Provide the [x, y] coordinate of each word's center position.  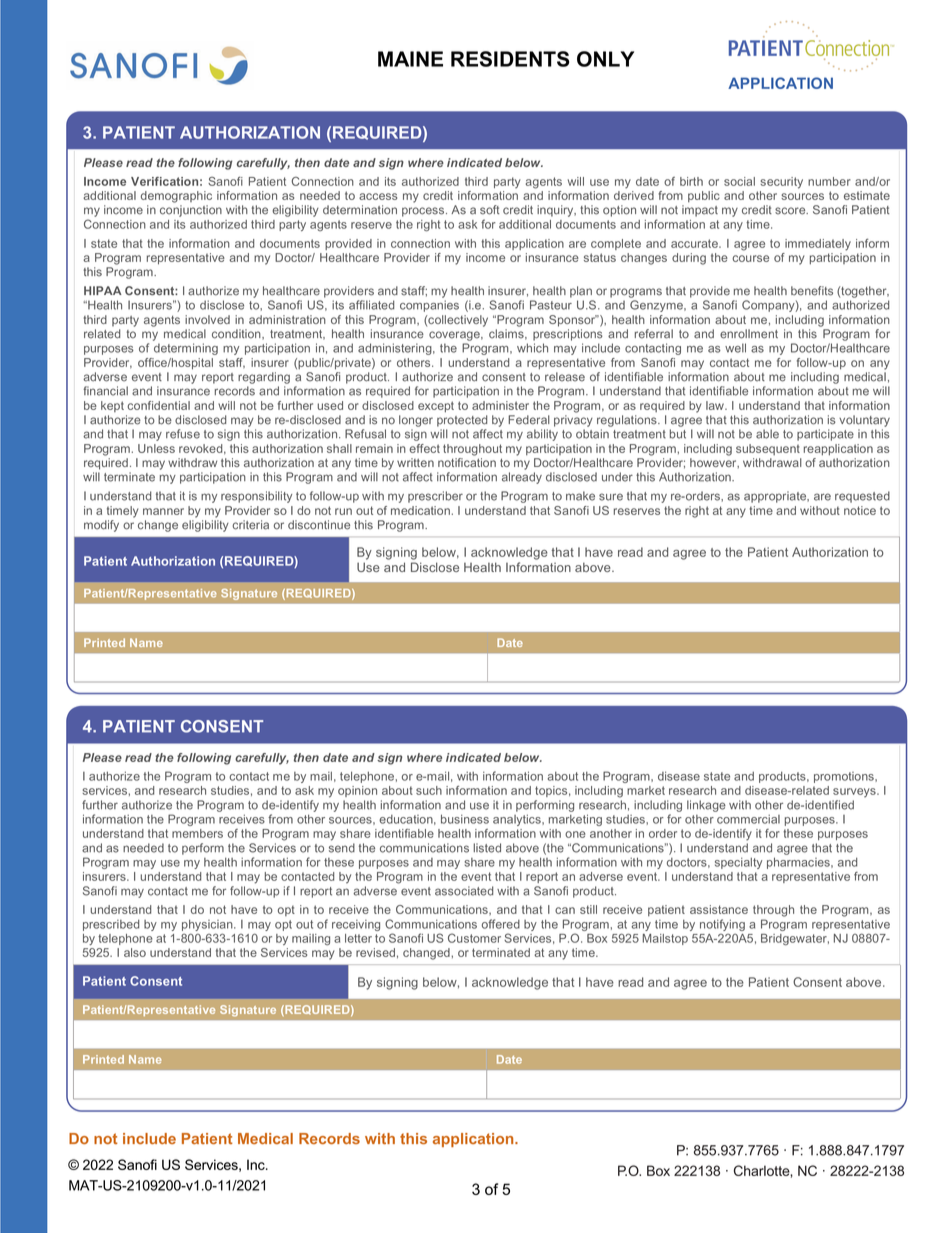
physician [208, 926]
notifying [722, 925]
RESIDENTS [510, 59]
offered [501, 924]
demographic [176, 197]
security [781, 183]
